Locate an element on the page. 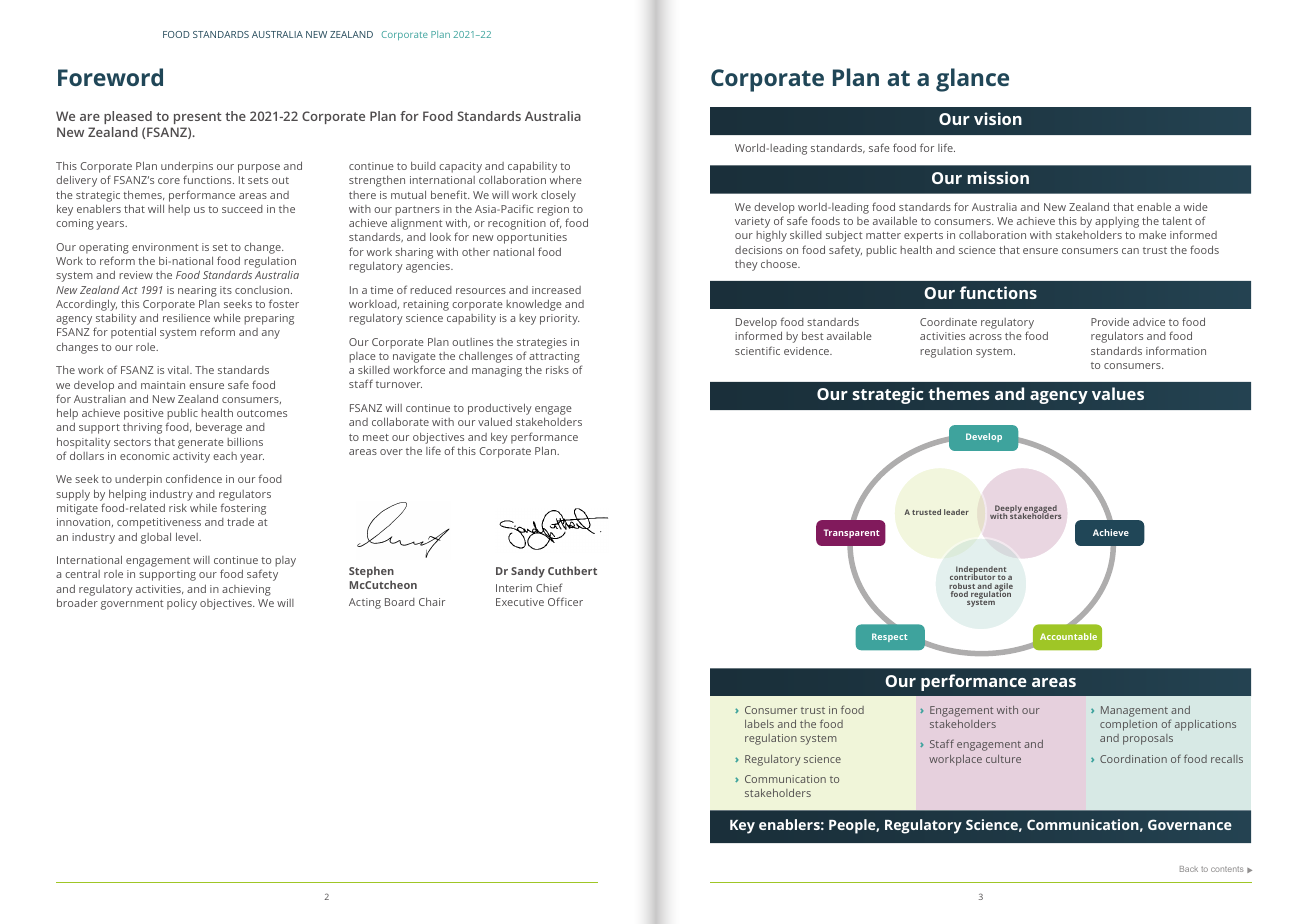  Management is located at coordinates (1134, 711).
